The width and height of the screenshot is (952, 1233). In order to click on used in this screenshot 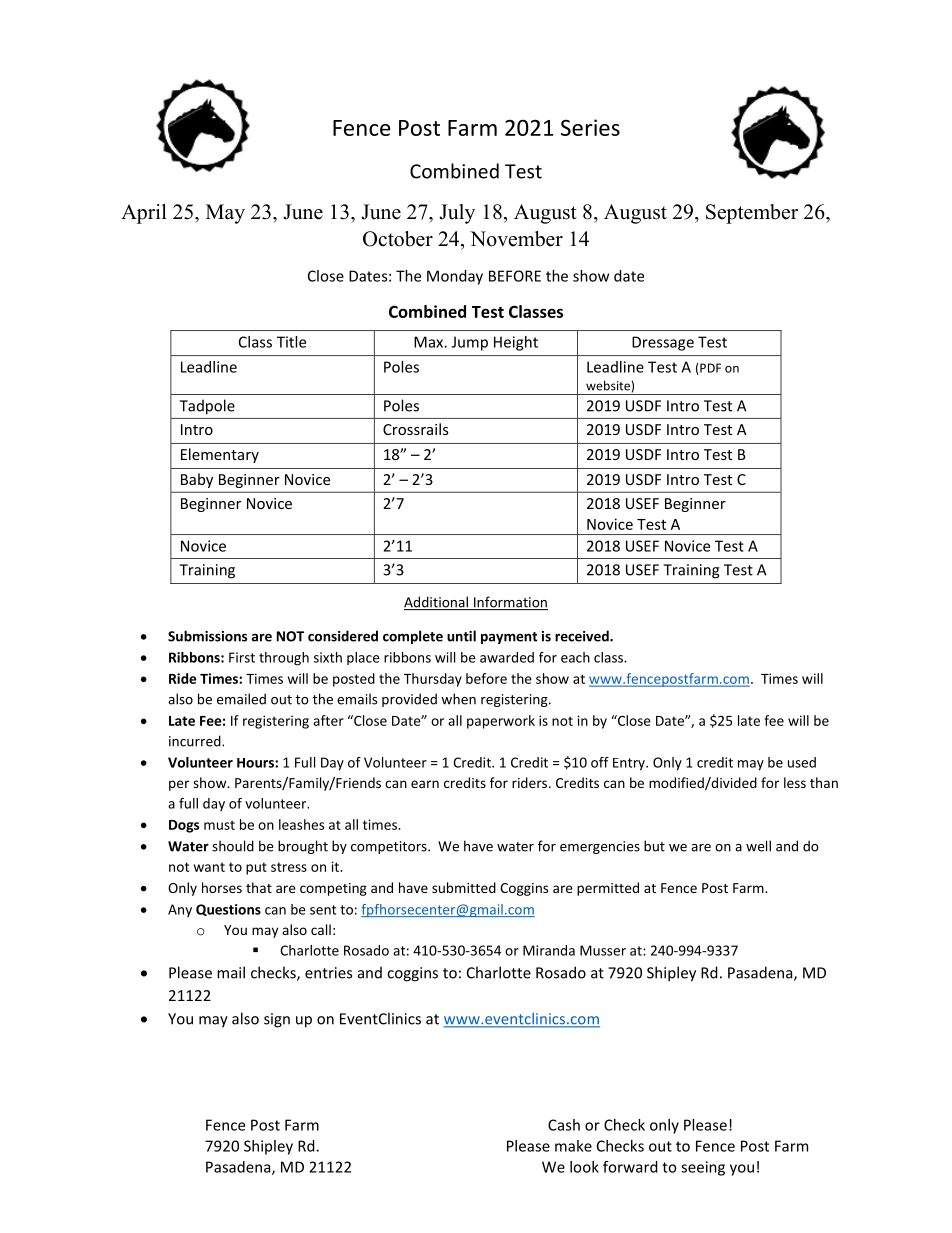, I will do `click(802, 762)`.
